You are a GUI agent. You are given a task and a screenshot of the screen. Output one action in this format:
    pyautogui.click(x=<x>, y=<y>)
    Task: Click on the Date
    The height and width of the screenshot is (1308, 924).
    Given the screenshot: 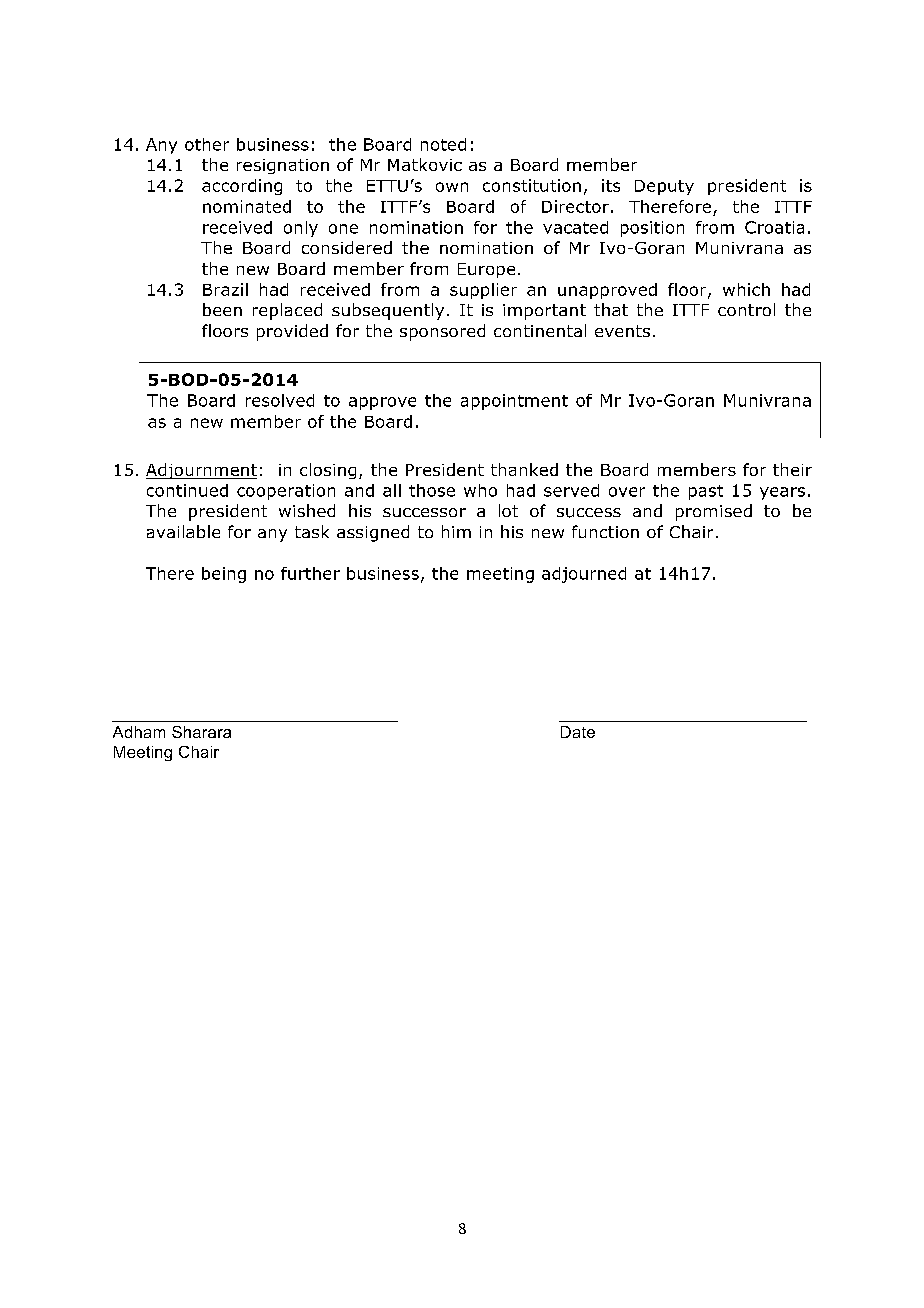 What is the action you would take?
    pyautogui.click(x=578, y=732)
